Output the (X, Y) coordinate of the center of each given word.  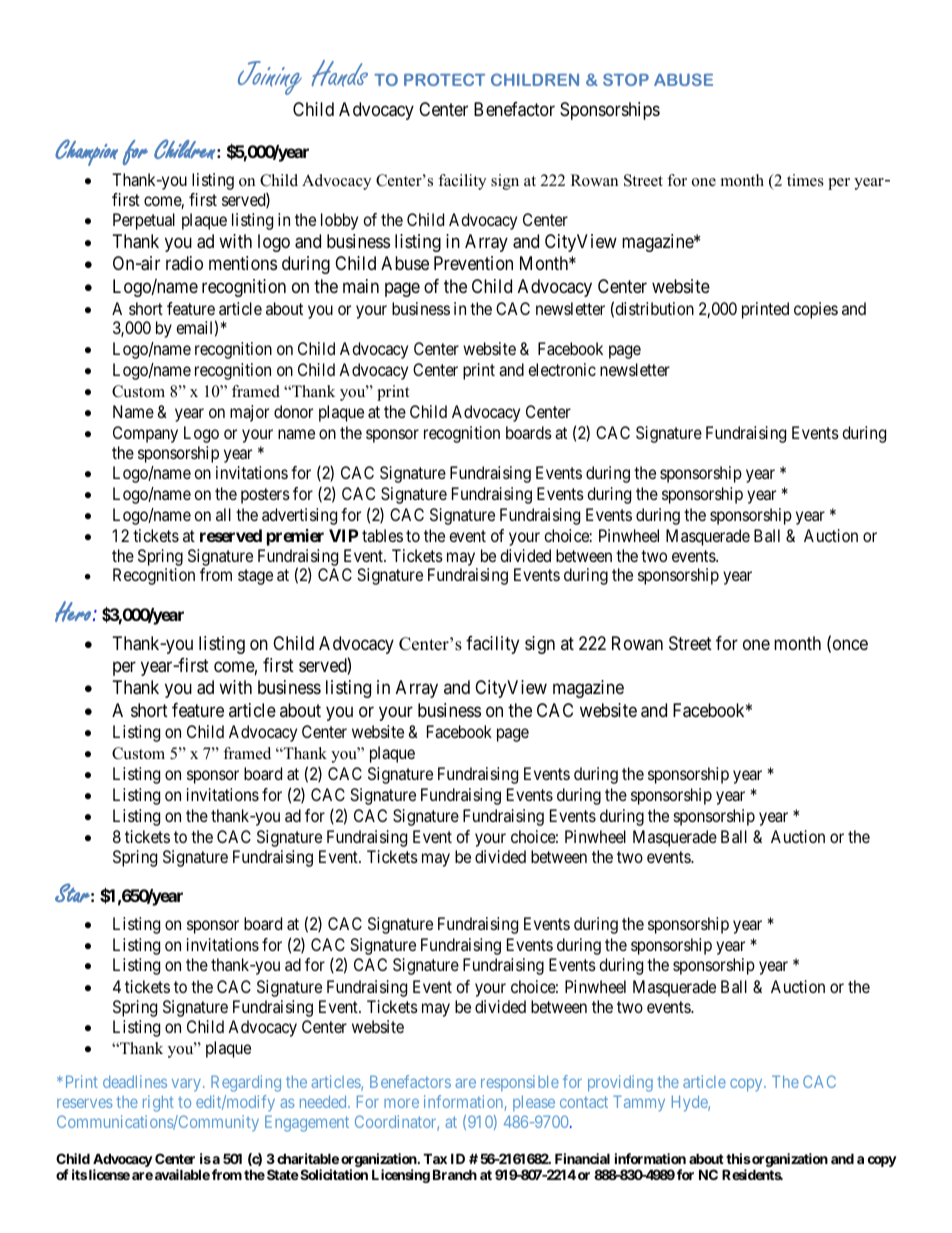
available (182, 1174)
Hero (73, 611)
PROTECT (444, 79)
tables (382, 535)
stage (255, 577)
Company (145, 434)
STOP (626, 79)
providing (620, 1083)
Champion (86, 152)
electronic (562, 369)
